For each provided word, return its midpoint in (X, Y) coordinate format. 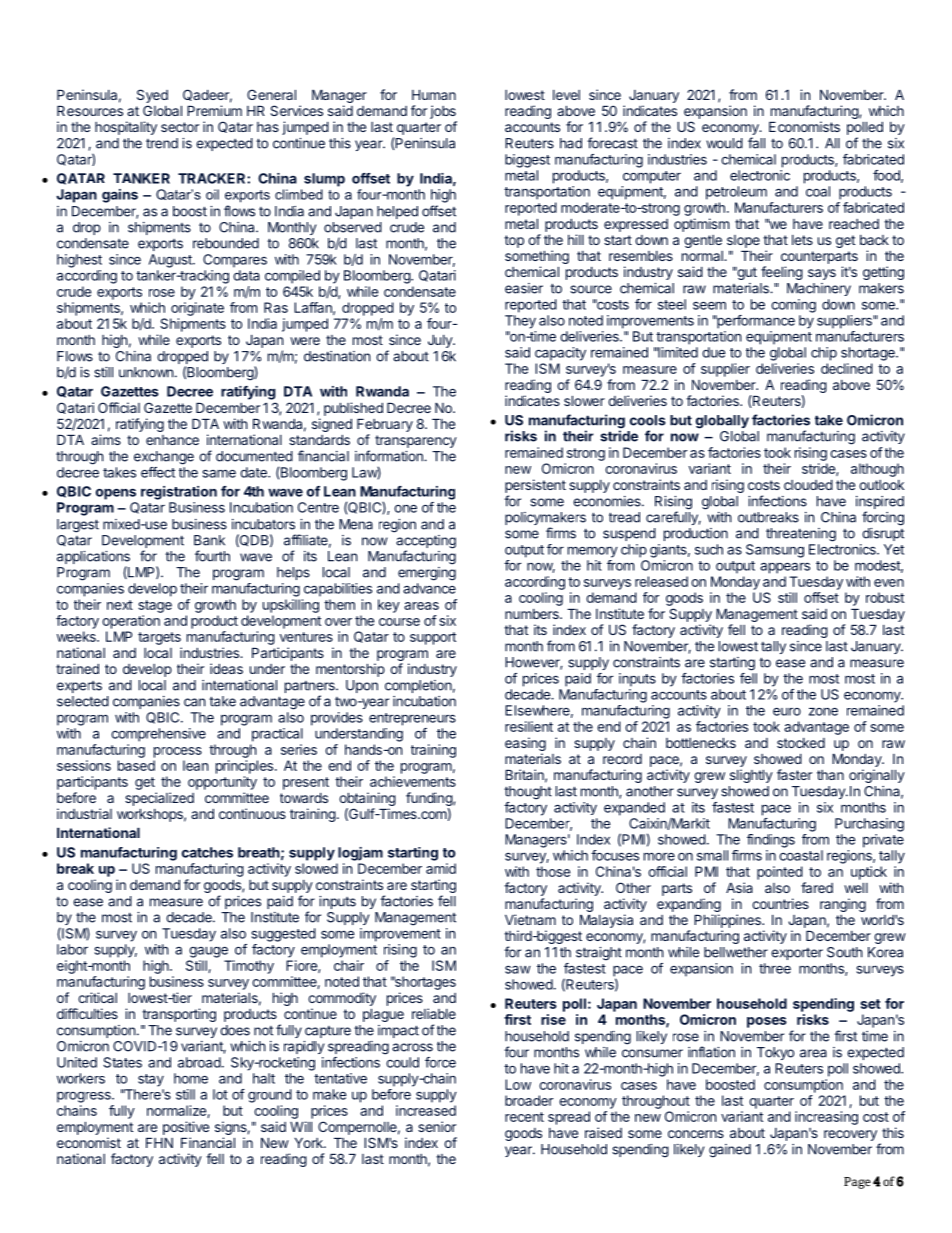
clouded (808, 485)
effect (158, 472)
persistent (535, 486)
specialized (159, 799)
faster (794, 774)
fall (756, 143)
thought (528, 793)
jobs (443, 112)
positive (186, 1128)
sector (180, 127)
